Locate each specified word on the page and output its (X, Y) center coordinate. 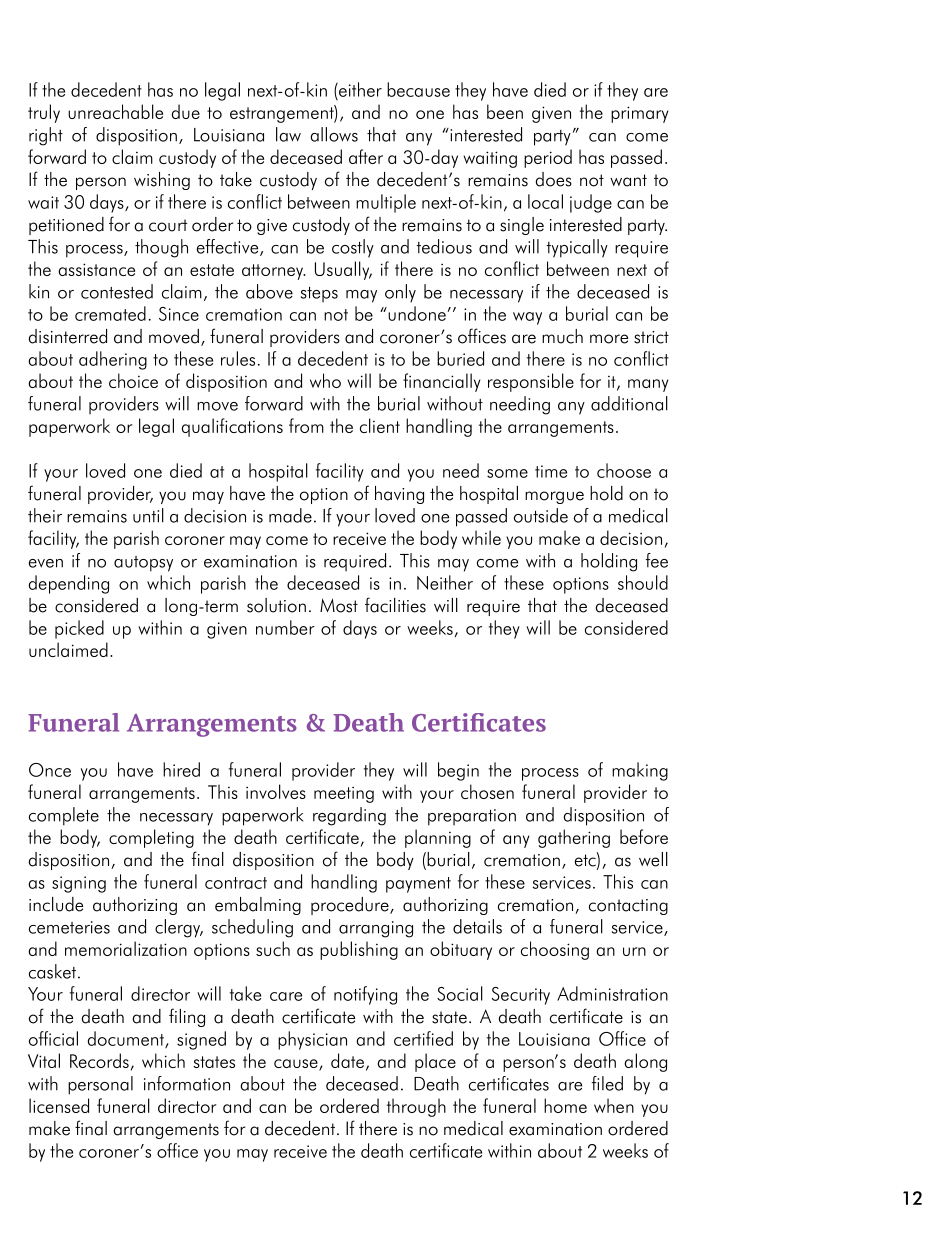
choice (133, 380)
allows (334, 134)
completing (151, 838)
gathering (574, 838)
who (325, 380)
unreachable (115, 111)
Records (99, 1060)
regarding (349, 816)
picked (79, 629)
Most (339, 605)
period (548, 158)
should (643, 582)
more (609, 339)
